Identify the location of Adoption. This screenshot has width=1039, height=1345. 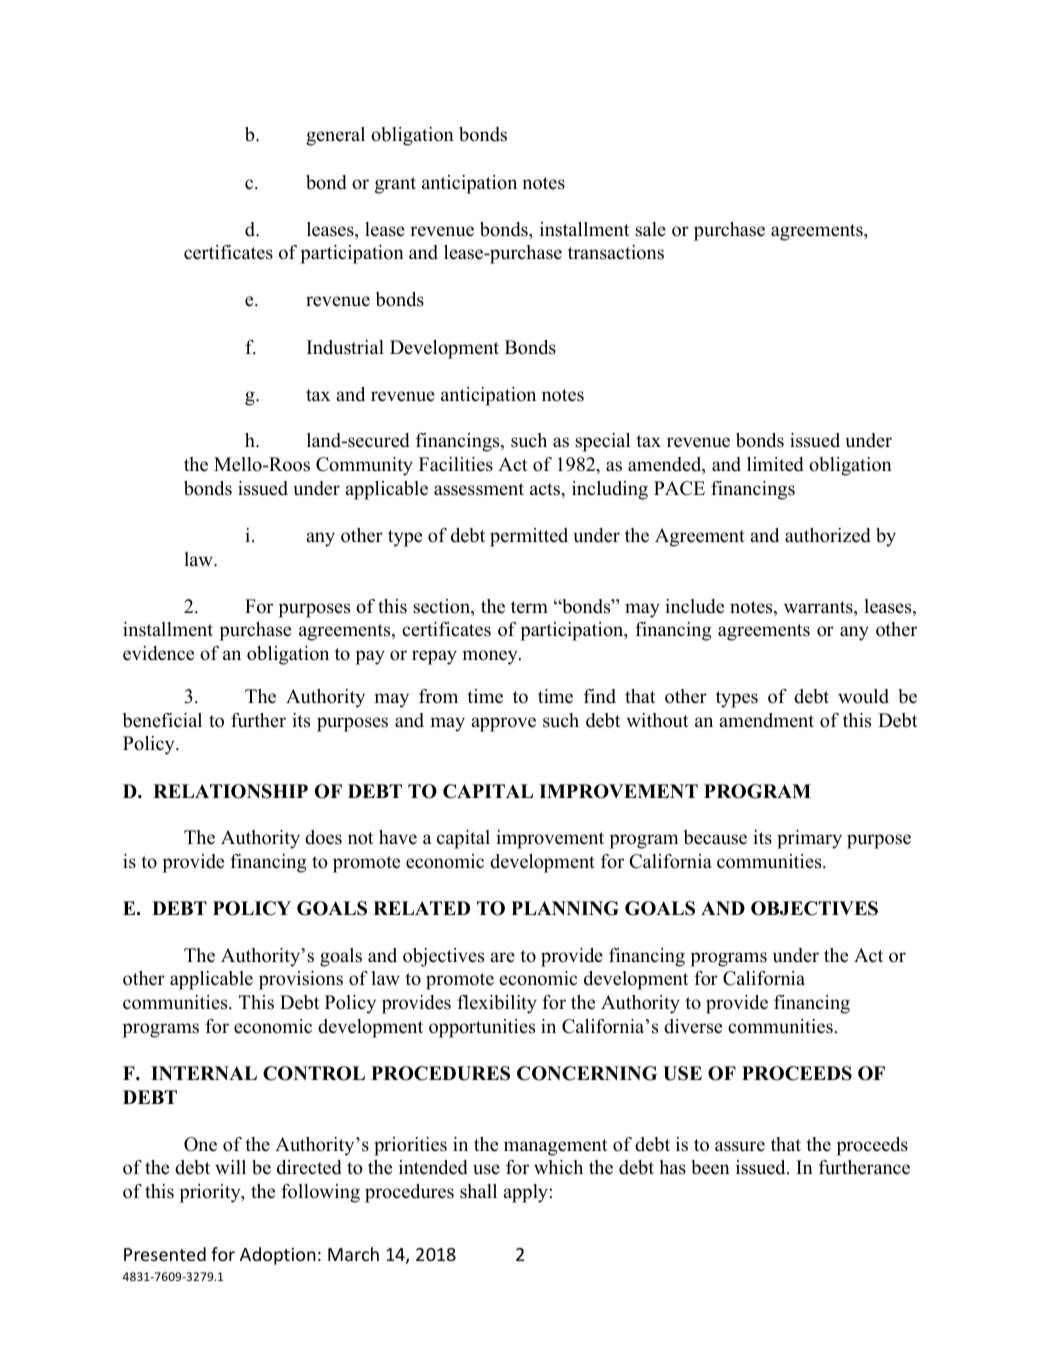
(278, 1256).
